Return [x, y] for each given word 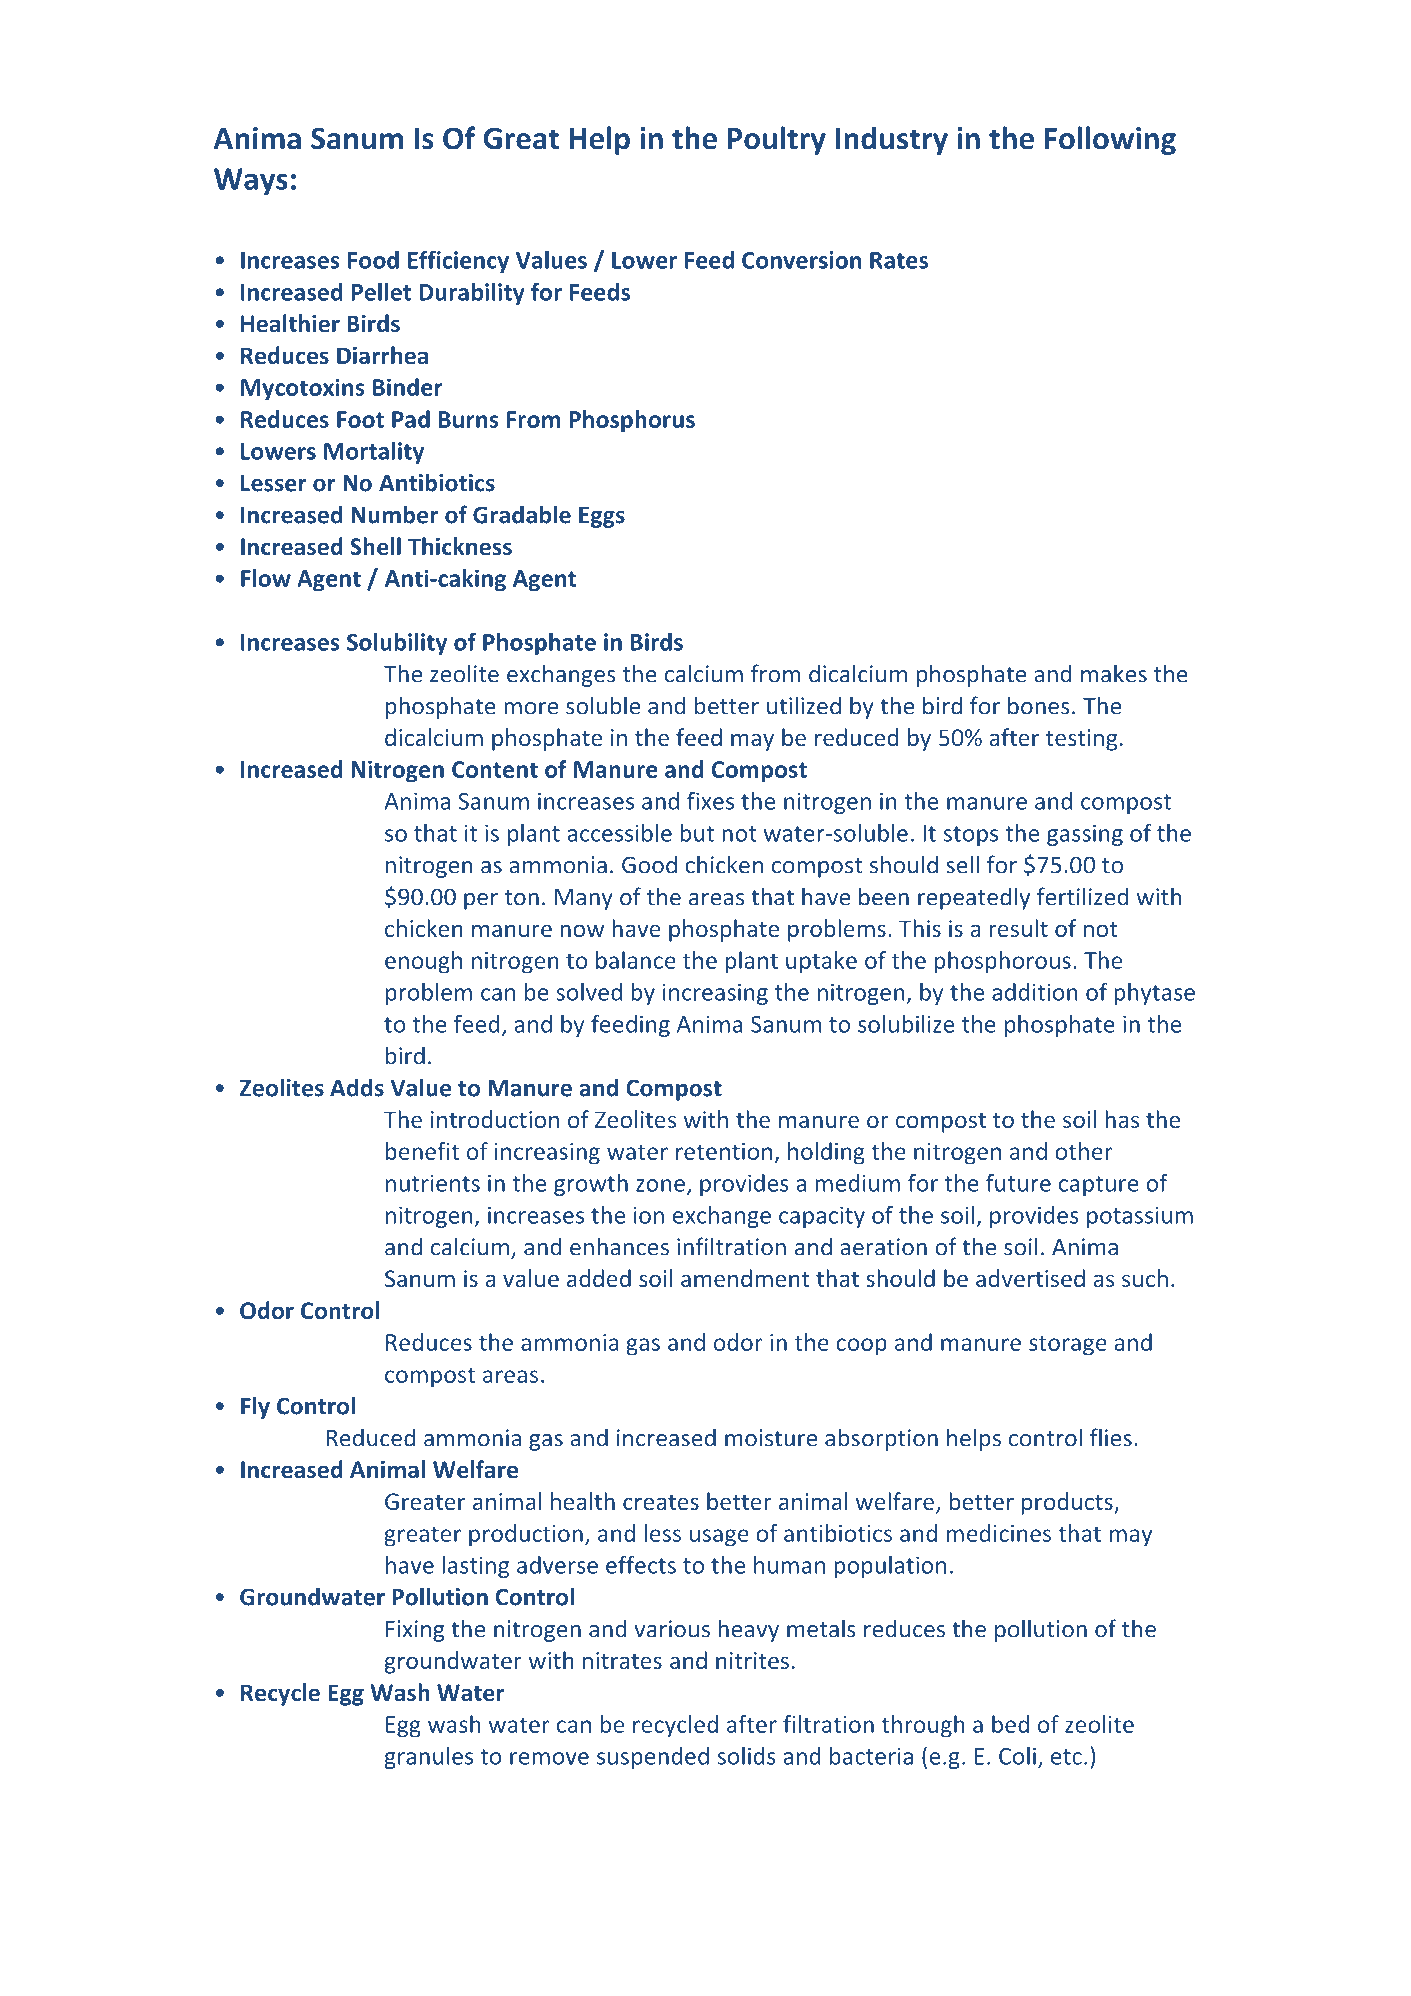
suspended [653, 1758]
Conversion [801, 260]
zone [660, 1185]
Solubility [397, 644]
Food [373, 260]
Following [1110, 140]
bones [1039, 705]
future [1018, 1183]
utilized [804, 705]
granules [429, 1758]
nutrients [433, 1183]
